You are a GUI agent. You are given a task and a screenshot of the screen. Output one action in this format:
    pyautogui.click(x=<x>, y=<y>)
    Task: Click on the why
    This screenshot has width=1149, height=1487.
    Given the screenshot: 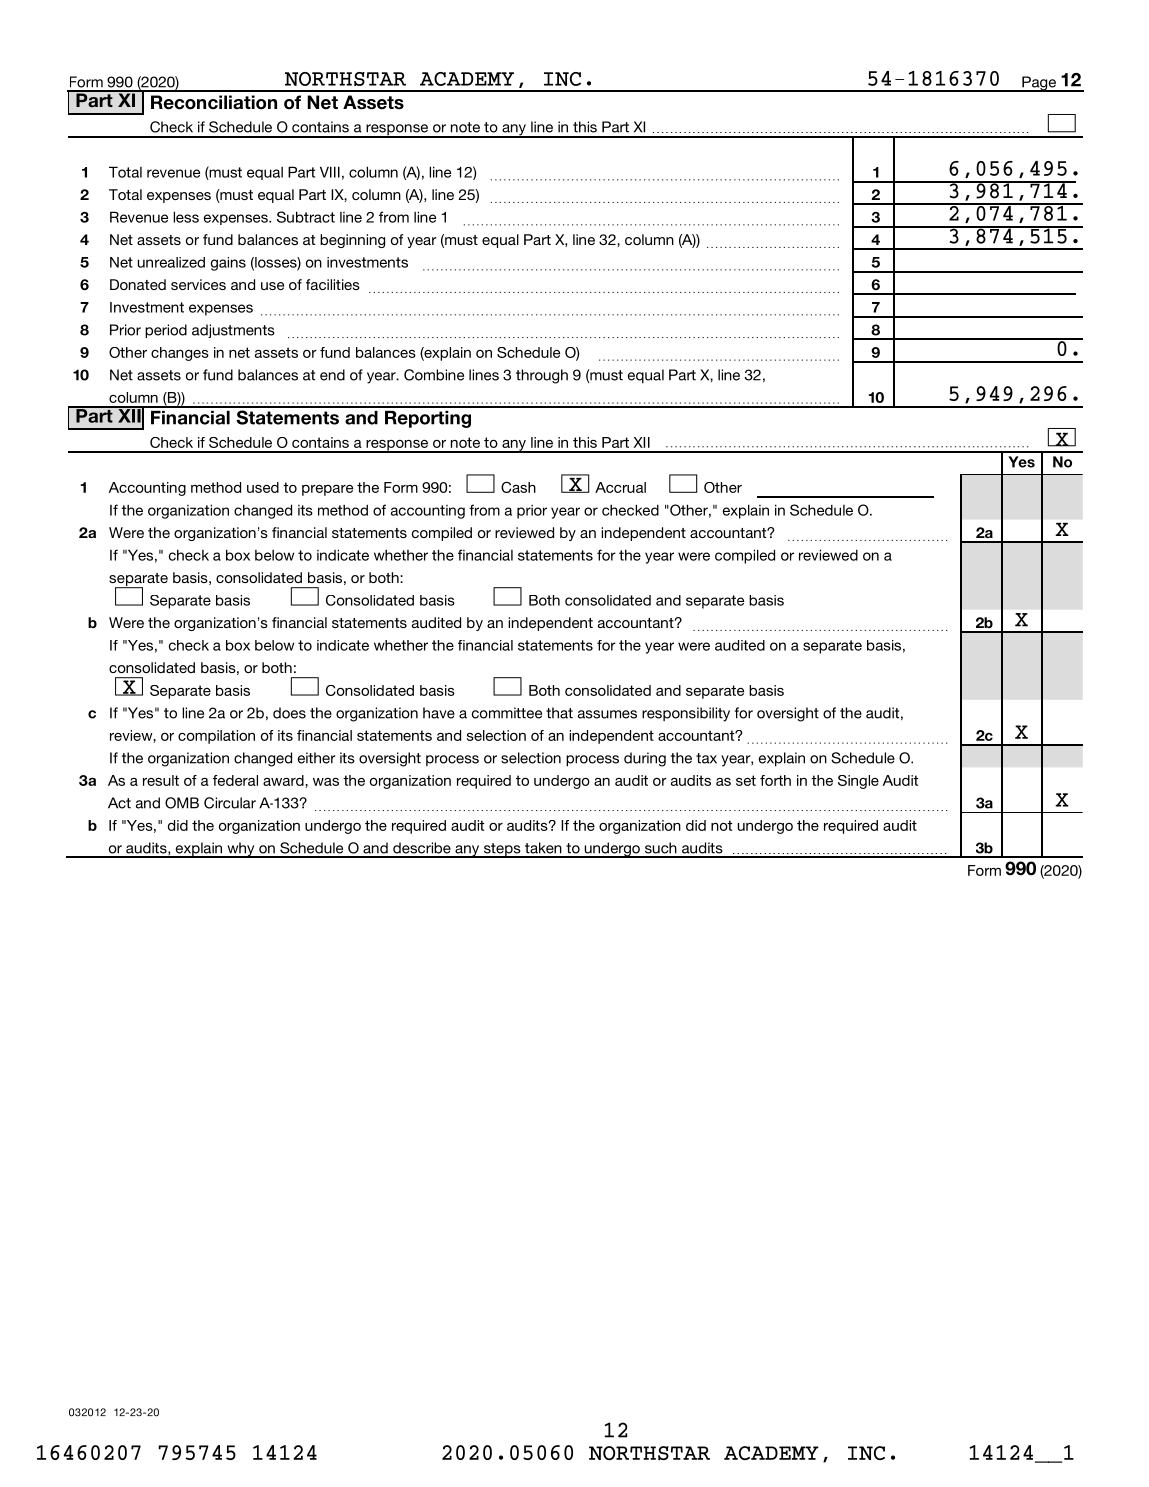 What is the action you would take?
    pyautogui.click(x=241, y=850)
